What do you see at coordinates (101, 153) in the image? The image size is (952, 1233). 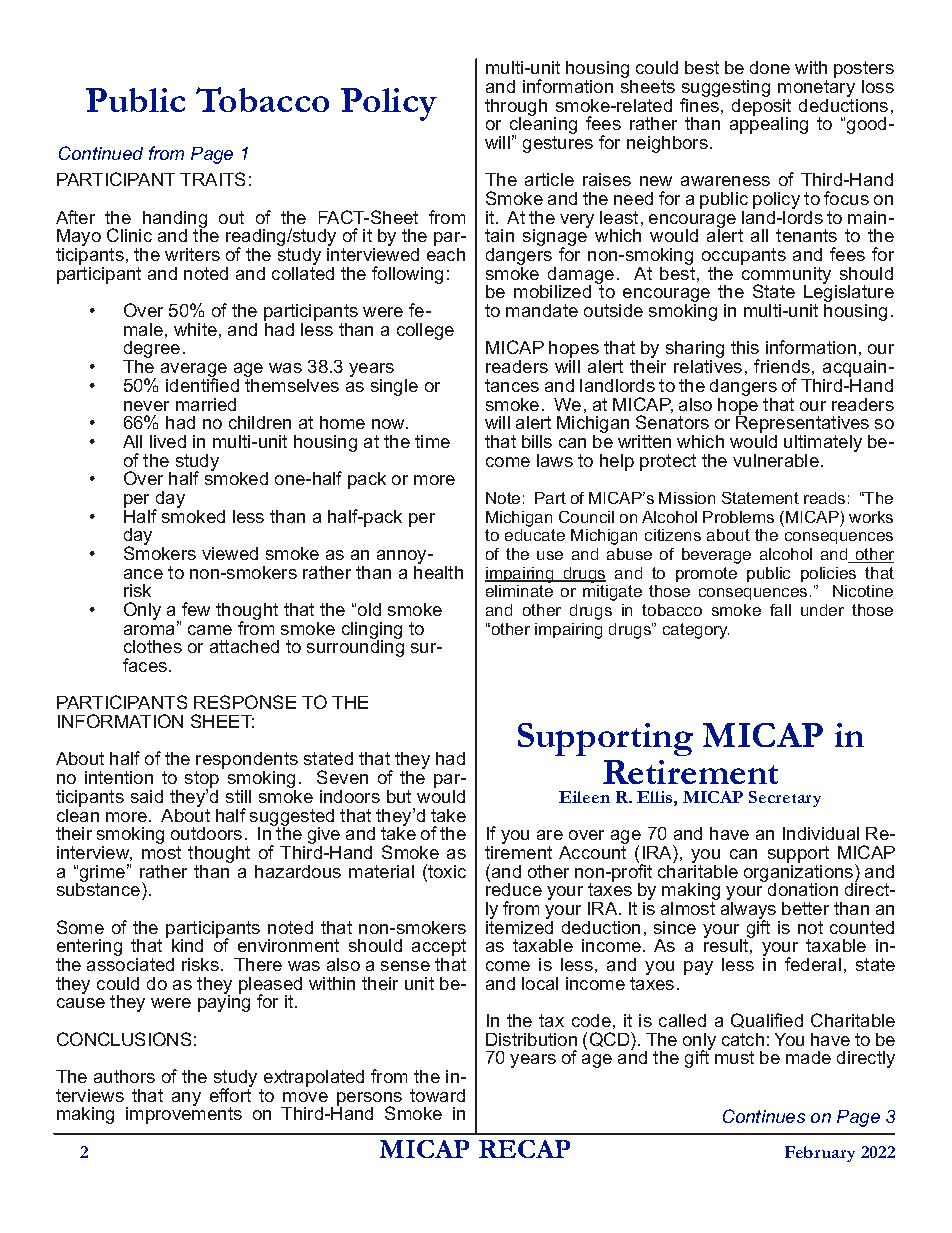 I see `Continued` at bounding box center [101, 153].
